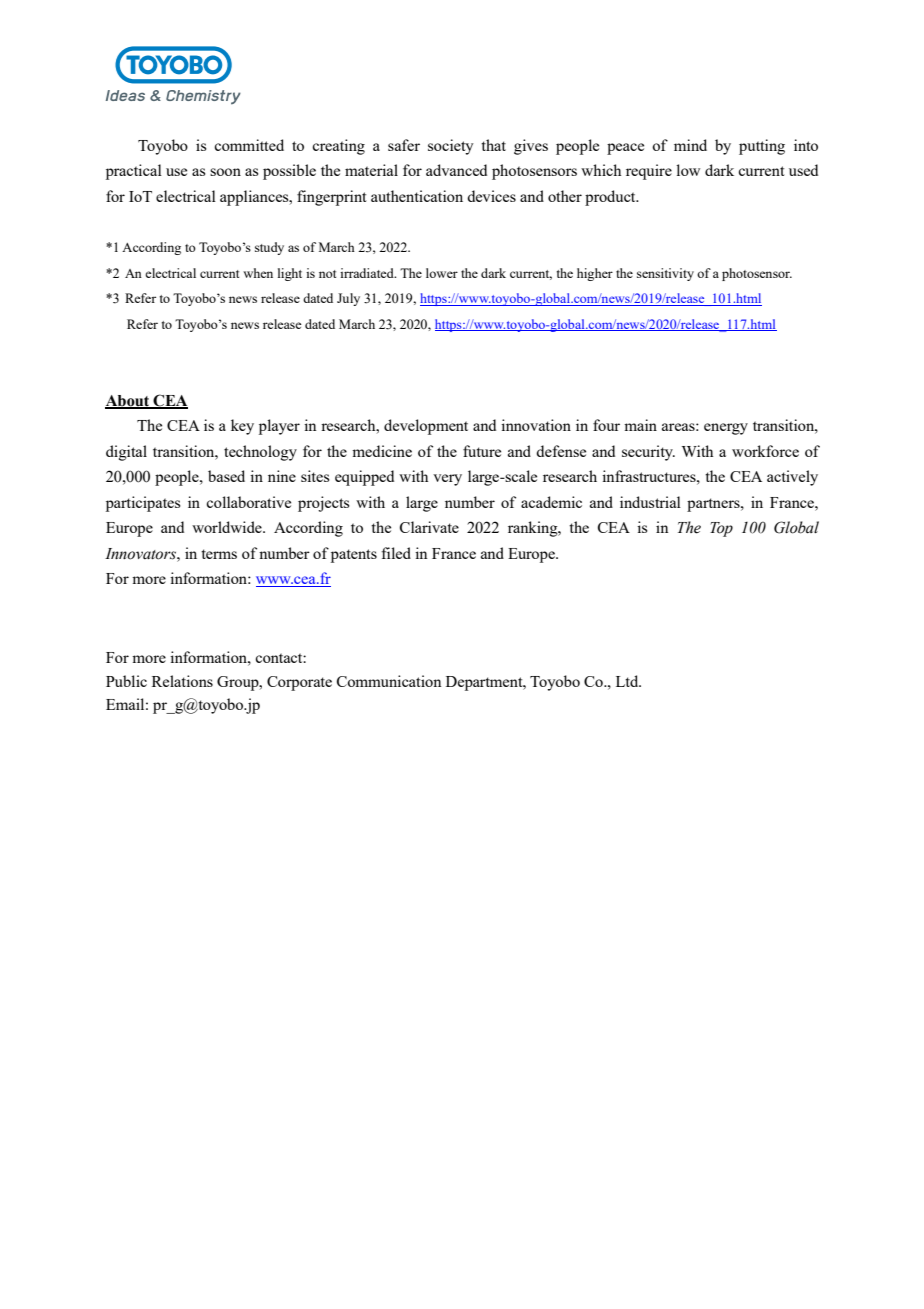  Describe the element at coordinates (726, 429) in the image. I see `energy` at that location.
